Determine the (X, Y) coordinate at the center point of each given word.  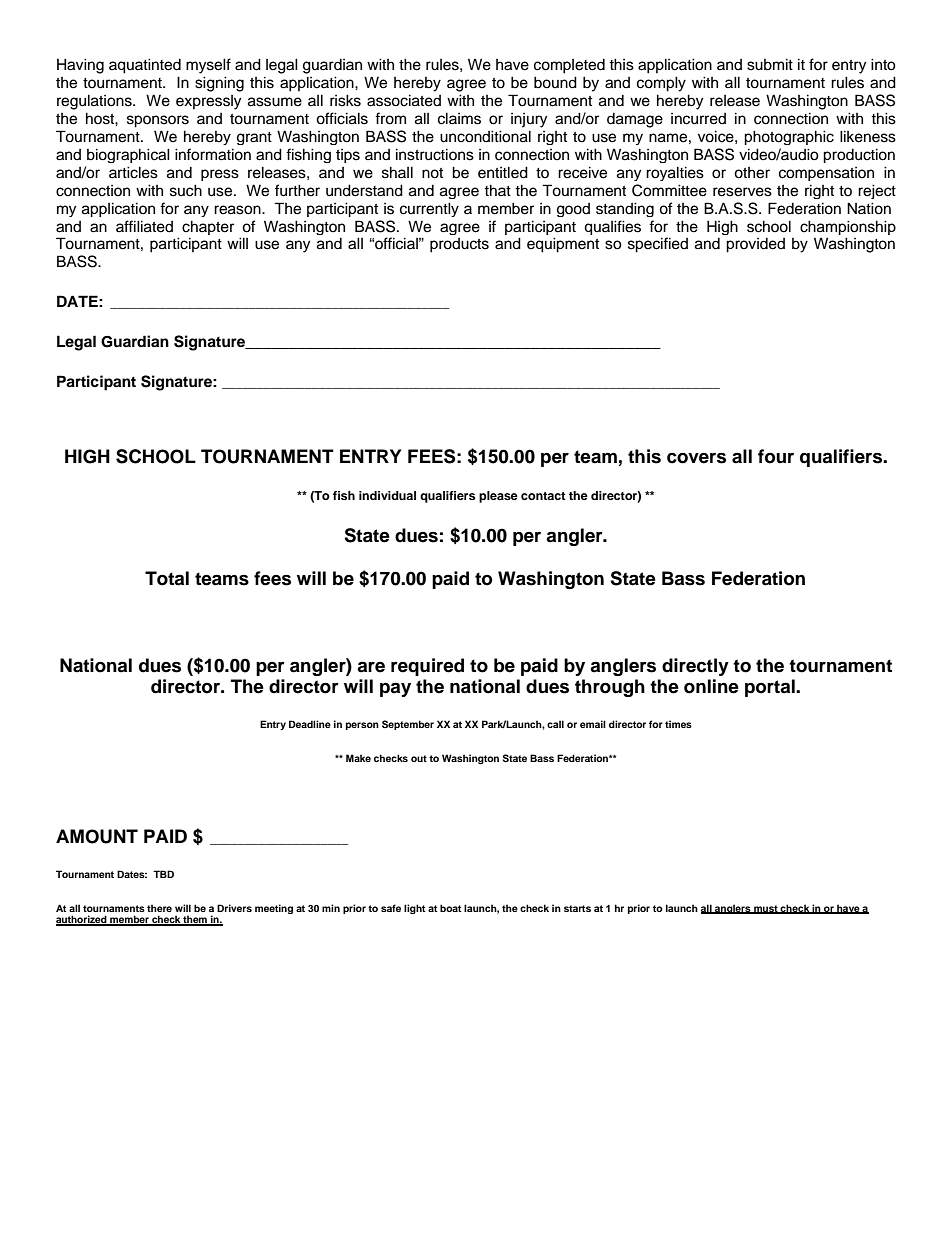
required (427, 667)
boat (450, 908)
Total (167, 578)
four (776, 456)
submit (770, 64)
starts (577, 908)
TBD (163, 874)
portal (771, 688)
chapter (208, 227)
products (459, 245)
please (498, 497)
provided (755, 245)
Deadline (310, 724)
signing (219, 84)
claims (459, 118)
